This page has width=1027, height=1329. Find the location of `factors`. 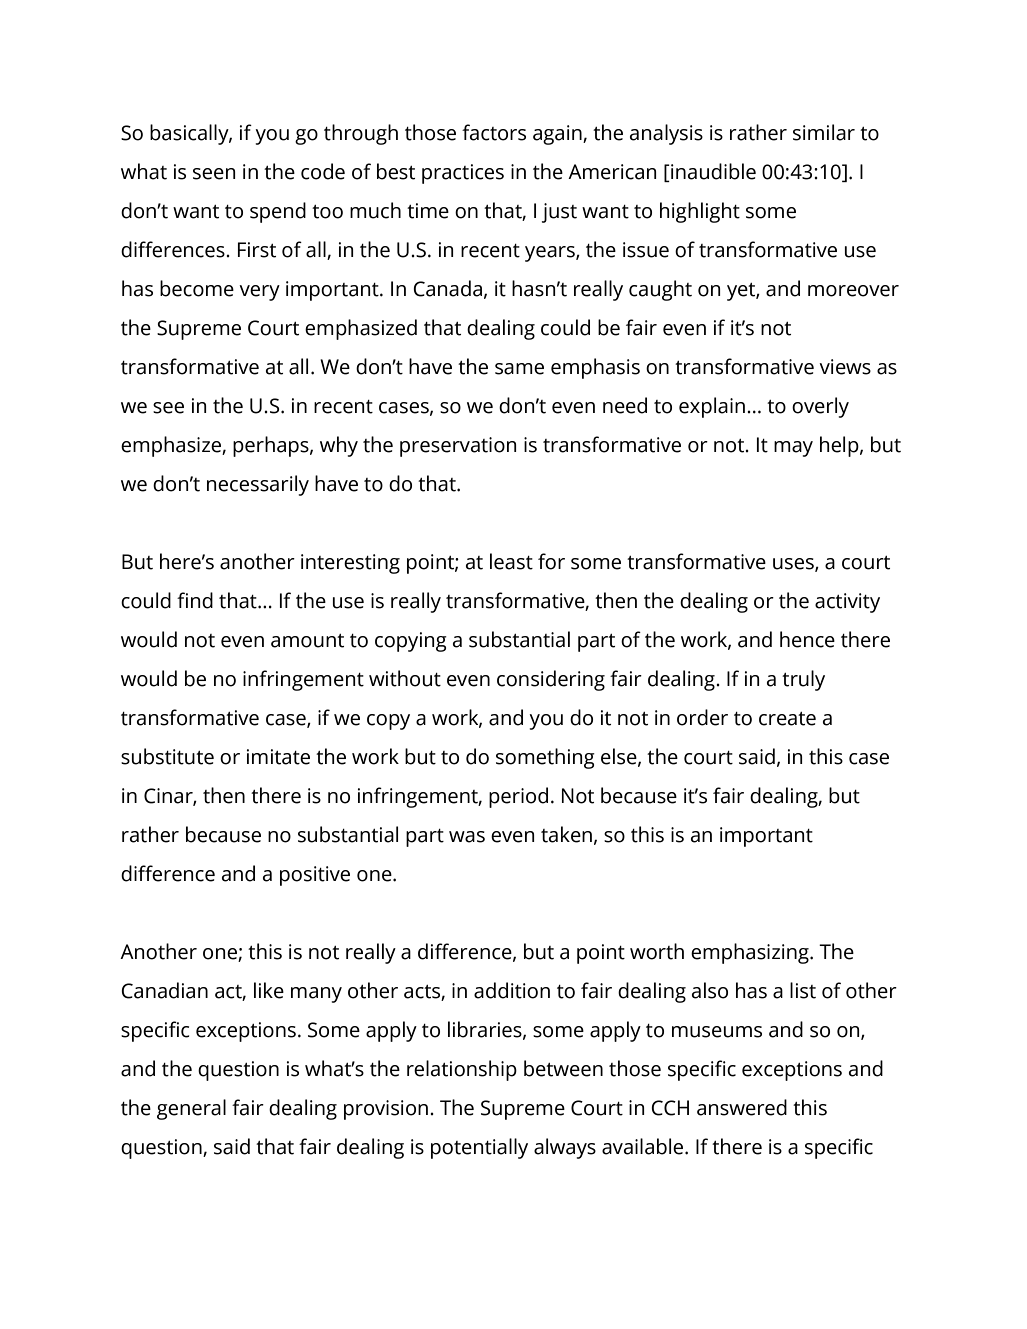

factors is located at coordinates (494, 132).
